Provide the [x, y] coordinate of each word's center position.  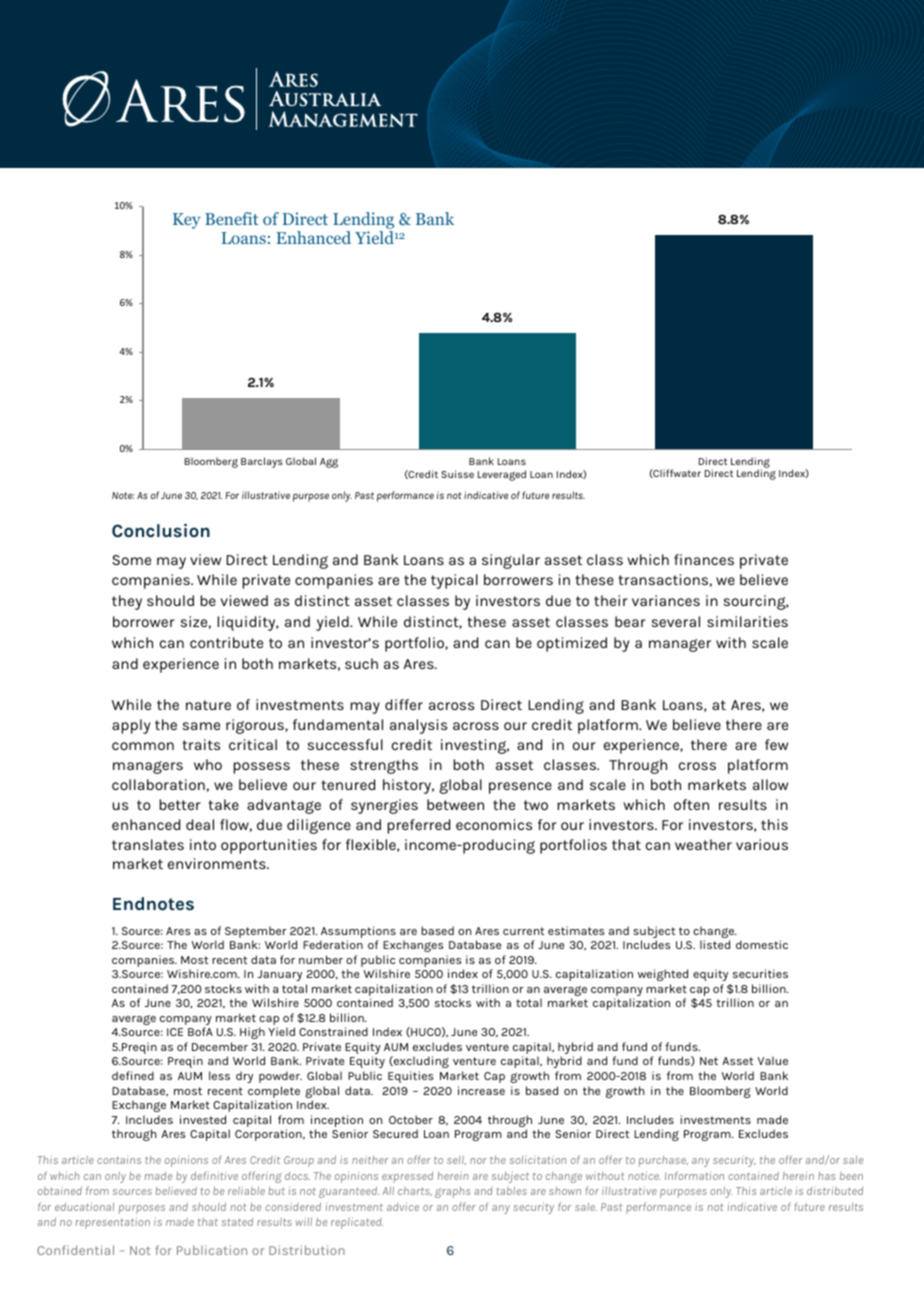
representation [113, 1223]
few [776, 744]
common [143, 746]
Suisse [457, 474]
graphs [452, 1192]
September [254, 933]
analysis [418, 726]
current [524, 931]
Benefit [232, 218]
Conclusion [161, 530]
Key [187, 221]
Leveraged [502, 475]
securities [760, 973]
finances [704, 559]
